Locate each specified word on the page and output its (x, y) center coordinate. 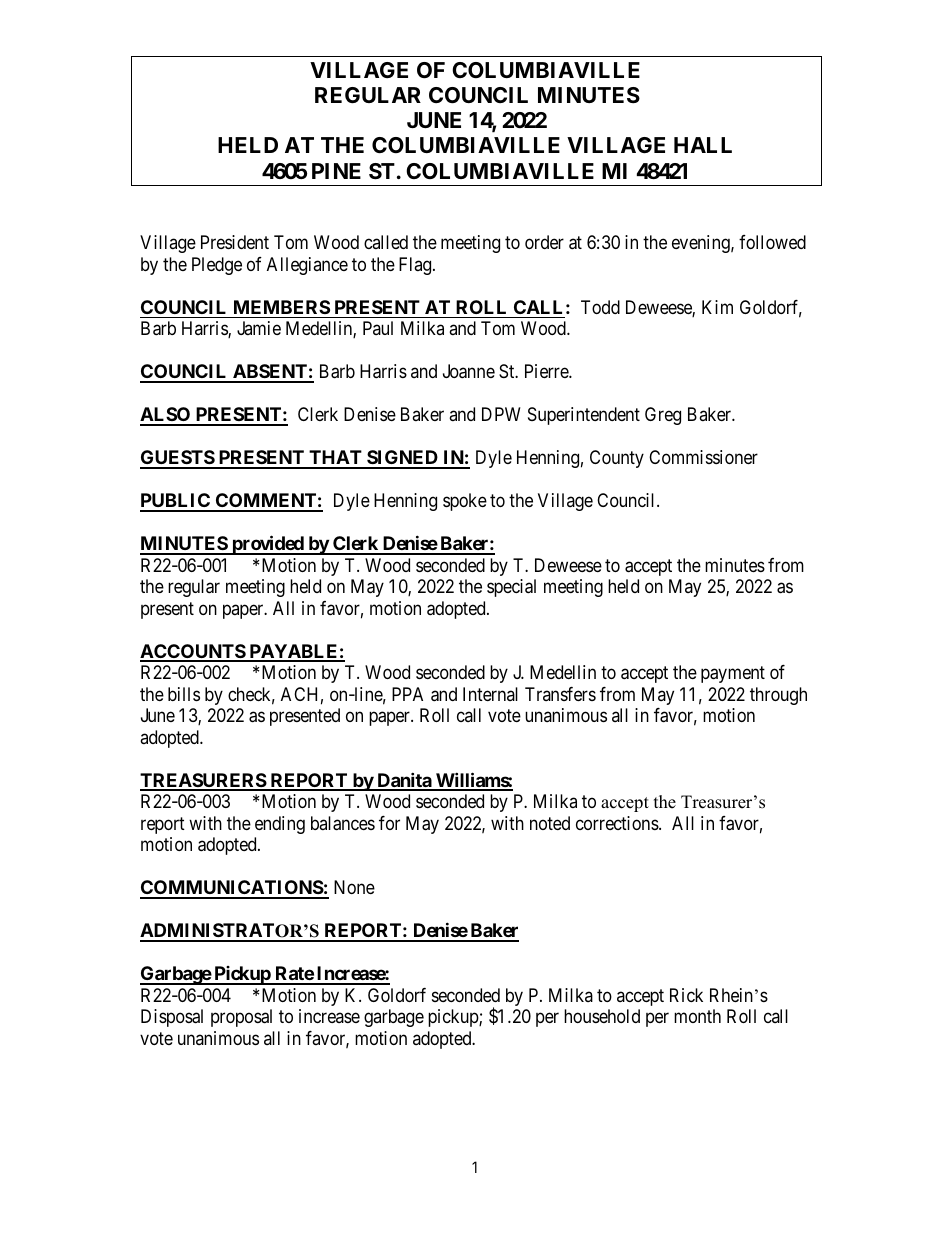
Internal (490, 694)
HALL (703, 145)
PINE (336, 171)
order (544, 242)
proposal (241, 1018)
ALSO (166, 416)
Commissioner (703, 457)
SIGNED (402, 459)
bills (184, 694)
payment (733, 674)
